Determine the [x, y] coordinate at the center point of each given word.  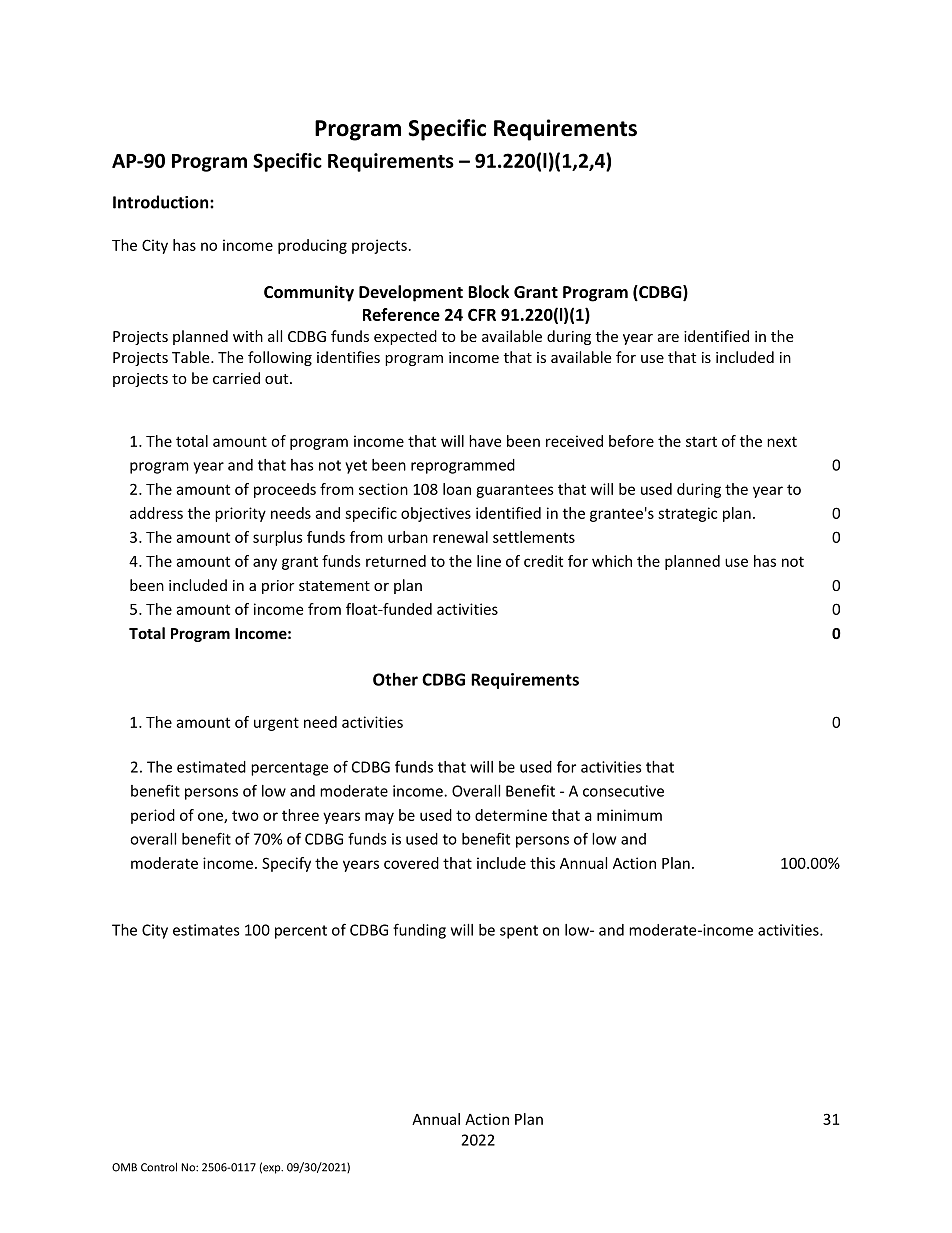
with [248, 336]
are [668, 338]
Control [159, 1167]
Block [488, 291]
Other [395, 679]
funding [419, 931]
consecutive [623, 791]
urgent [276, 724]
